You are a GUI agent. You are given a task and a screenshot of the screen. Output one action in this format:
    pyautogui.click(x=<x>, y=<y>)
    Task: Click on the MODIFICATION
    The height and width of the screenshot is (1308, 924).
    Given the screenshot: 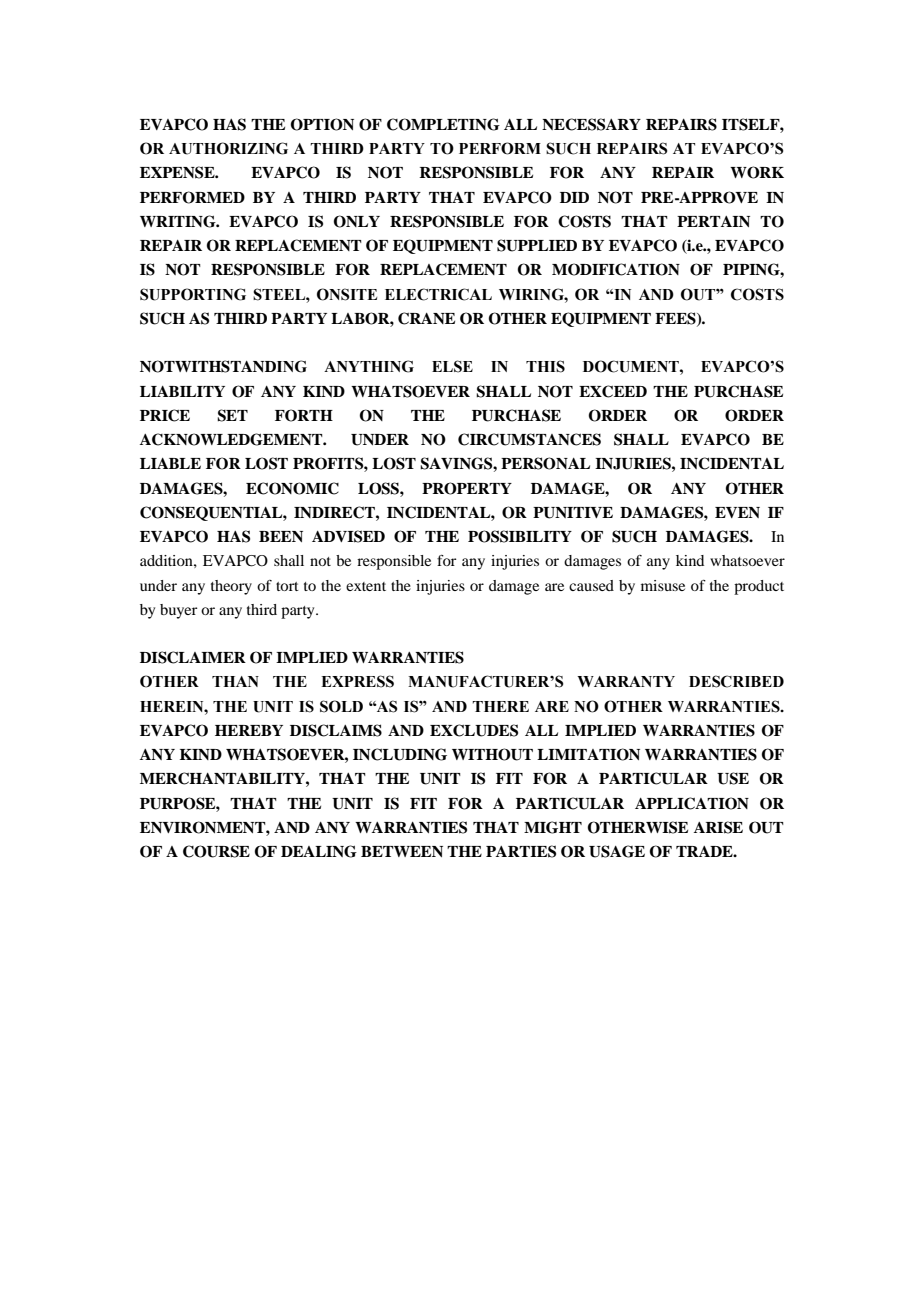 What is the action you would take?
    pyautogui.click(x=616, y=269)
